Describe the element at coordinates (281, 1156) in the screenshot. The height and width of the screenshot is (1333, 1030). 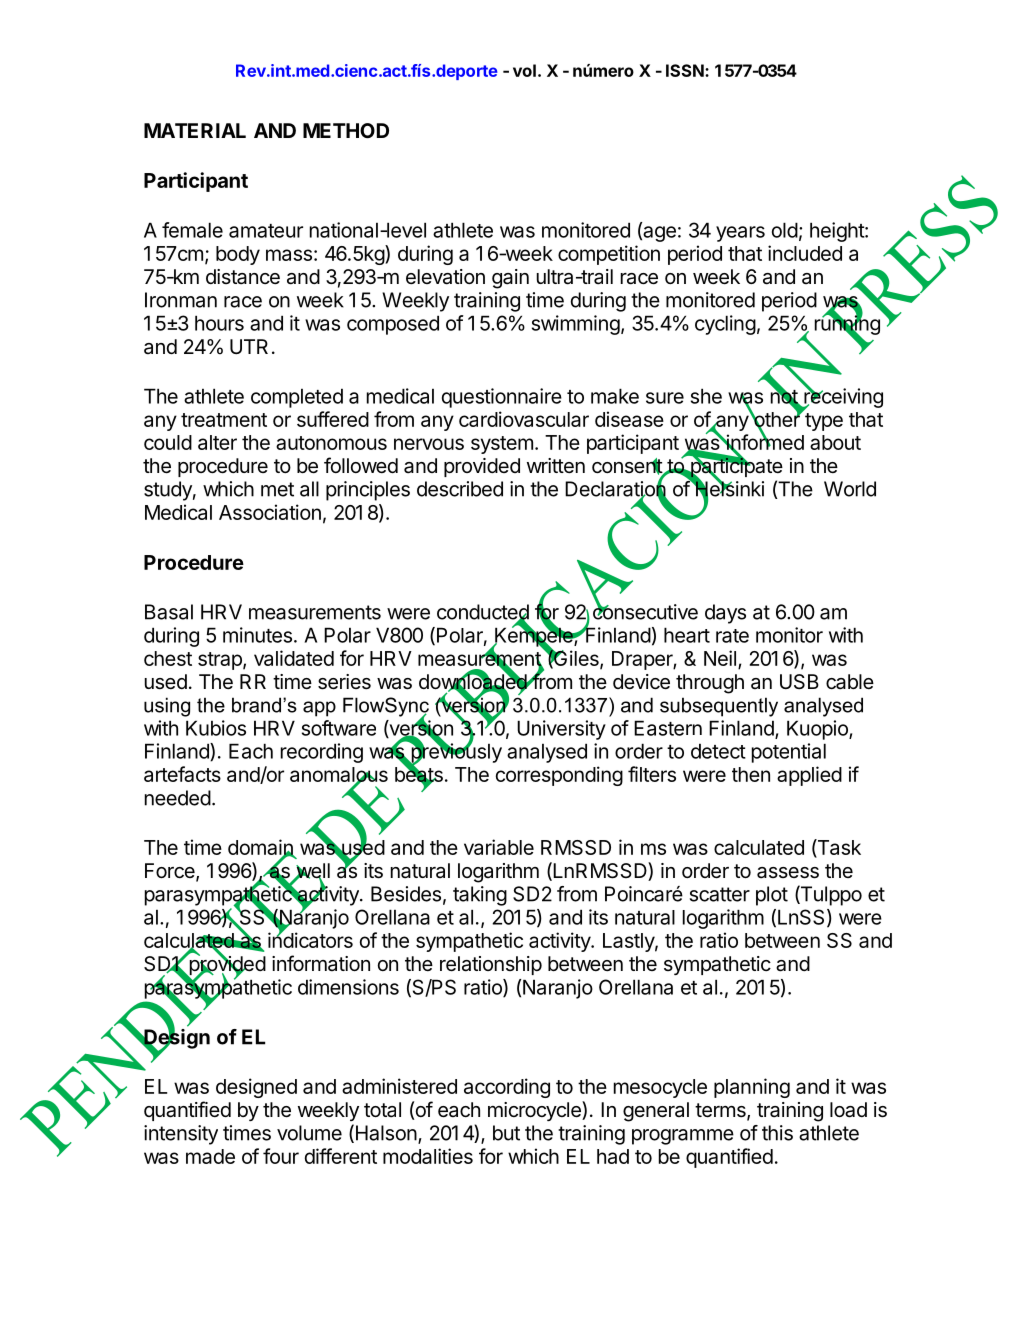
I see `four` at that location.
